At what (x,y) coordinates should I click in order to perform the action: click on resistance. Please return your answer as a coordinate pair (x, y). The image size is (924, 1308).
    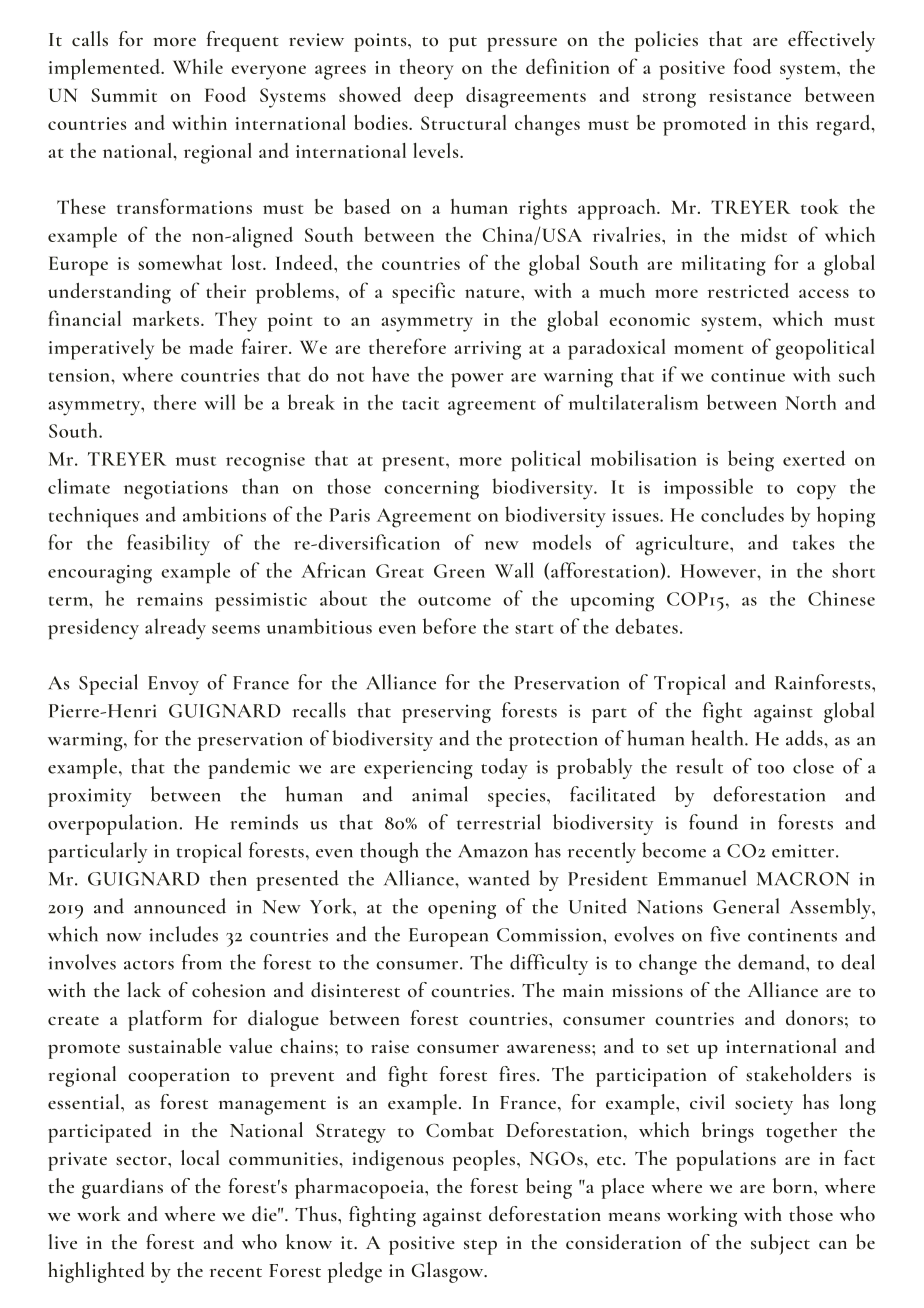
    Looking at the image, I should click on (750, 95).
